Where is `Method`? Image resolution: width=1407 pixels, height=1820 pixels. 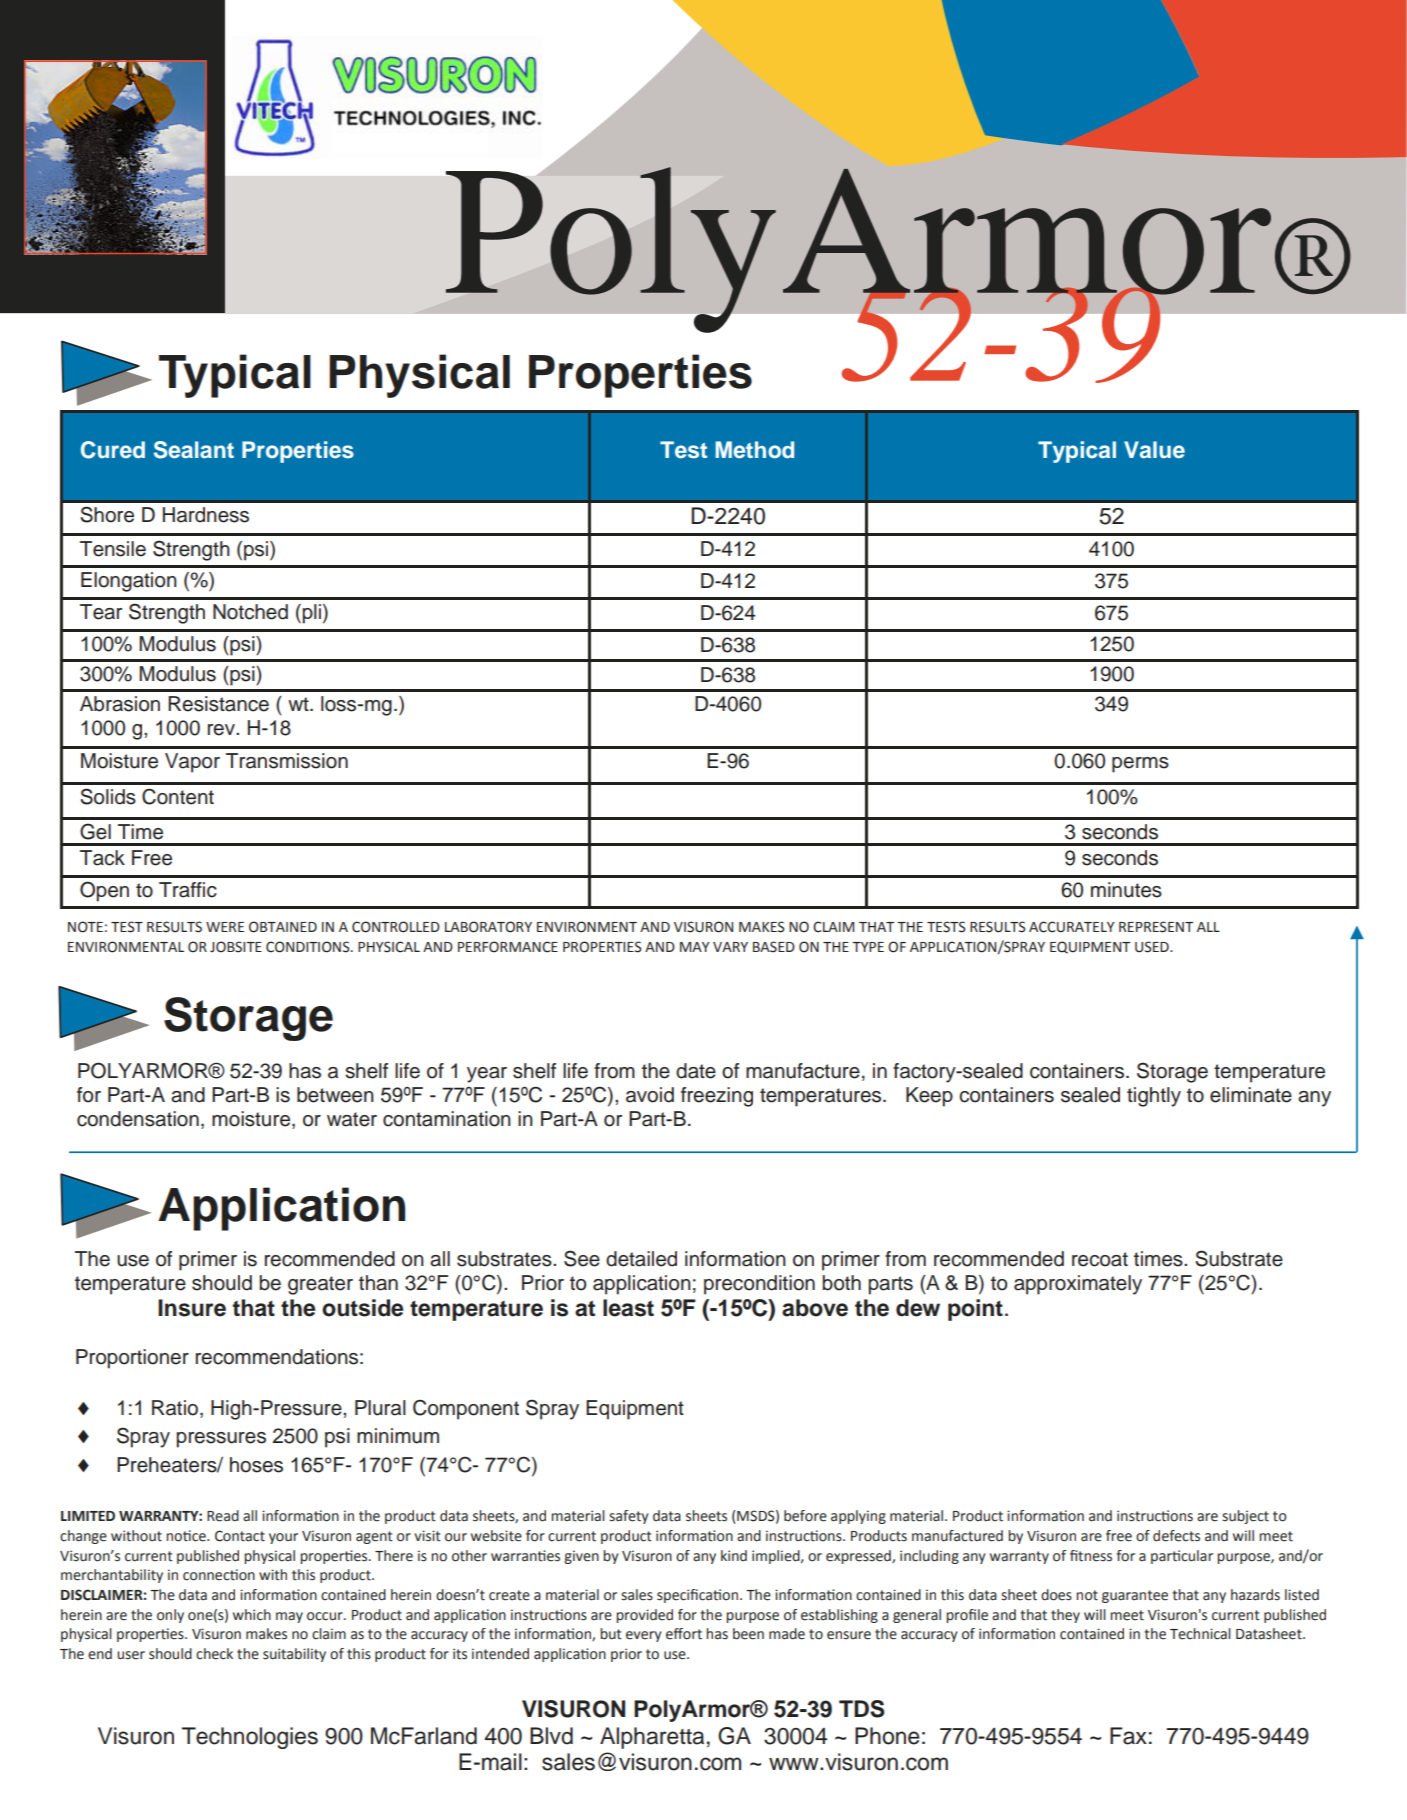 Method is located at coordinates (754, 450).
